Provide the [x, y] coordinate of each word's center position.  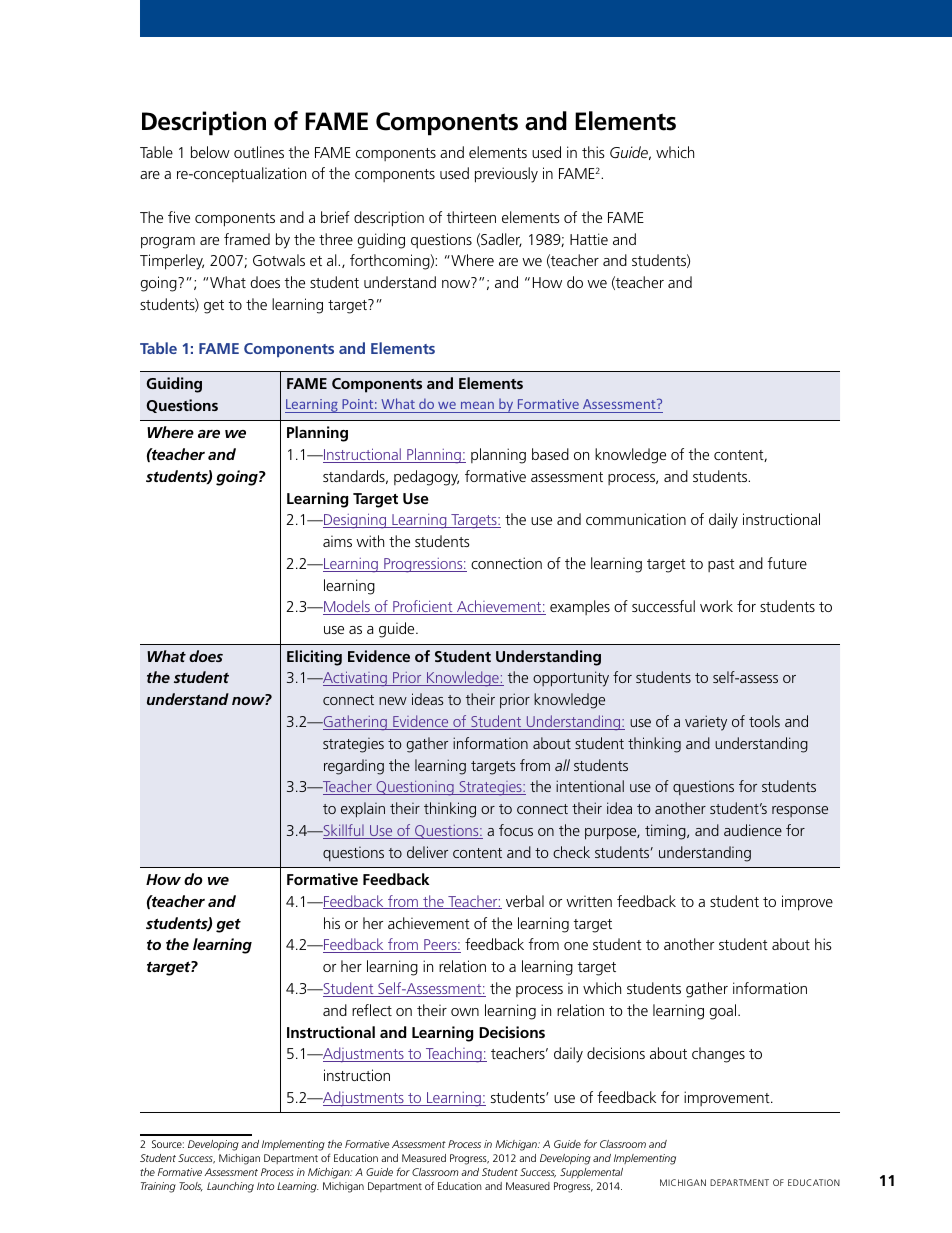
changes [718, 1055]
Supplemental [591, 1173]
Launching [230, 1187]
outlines [259, 152]
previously [506, 175]
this [593, 152]
